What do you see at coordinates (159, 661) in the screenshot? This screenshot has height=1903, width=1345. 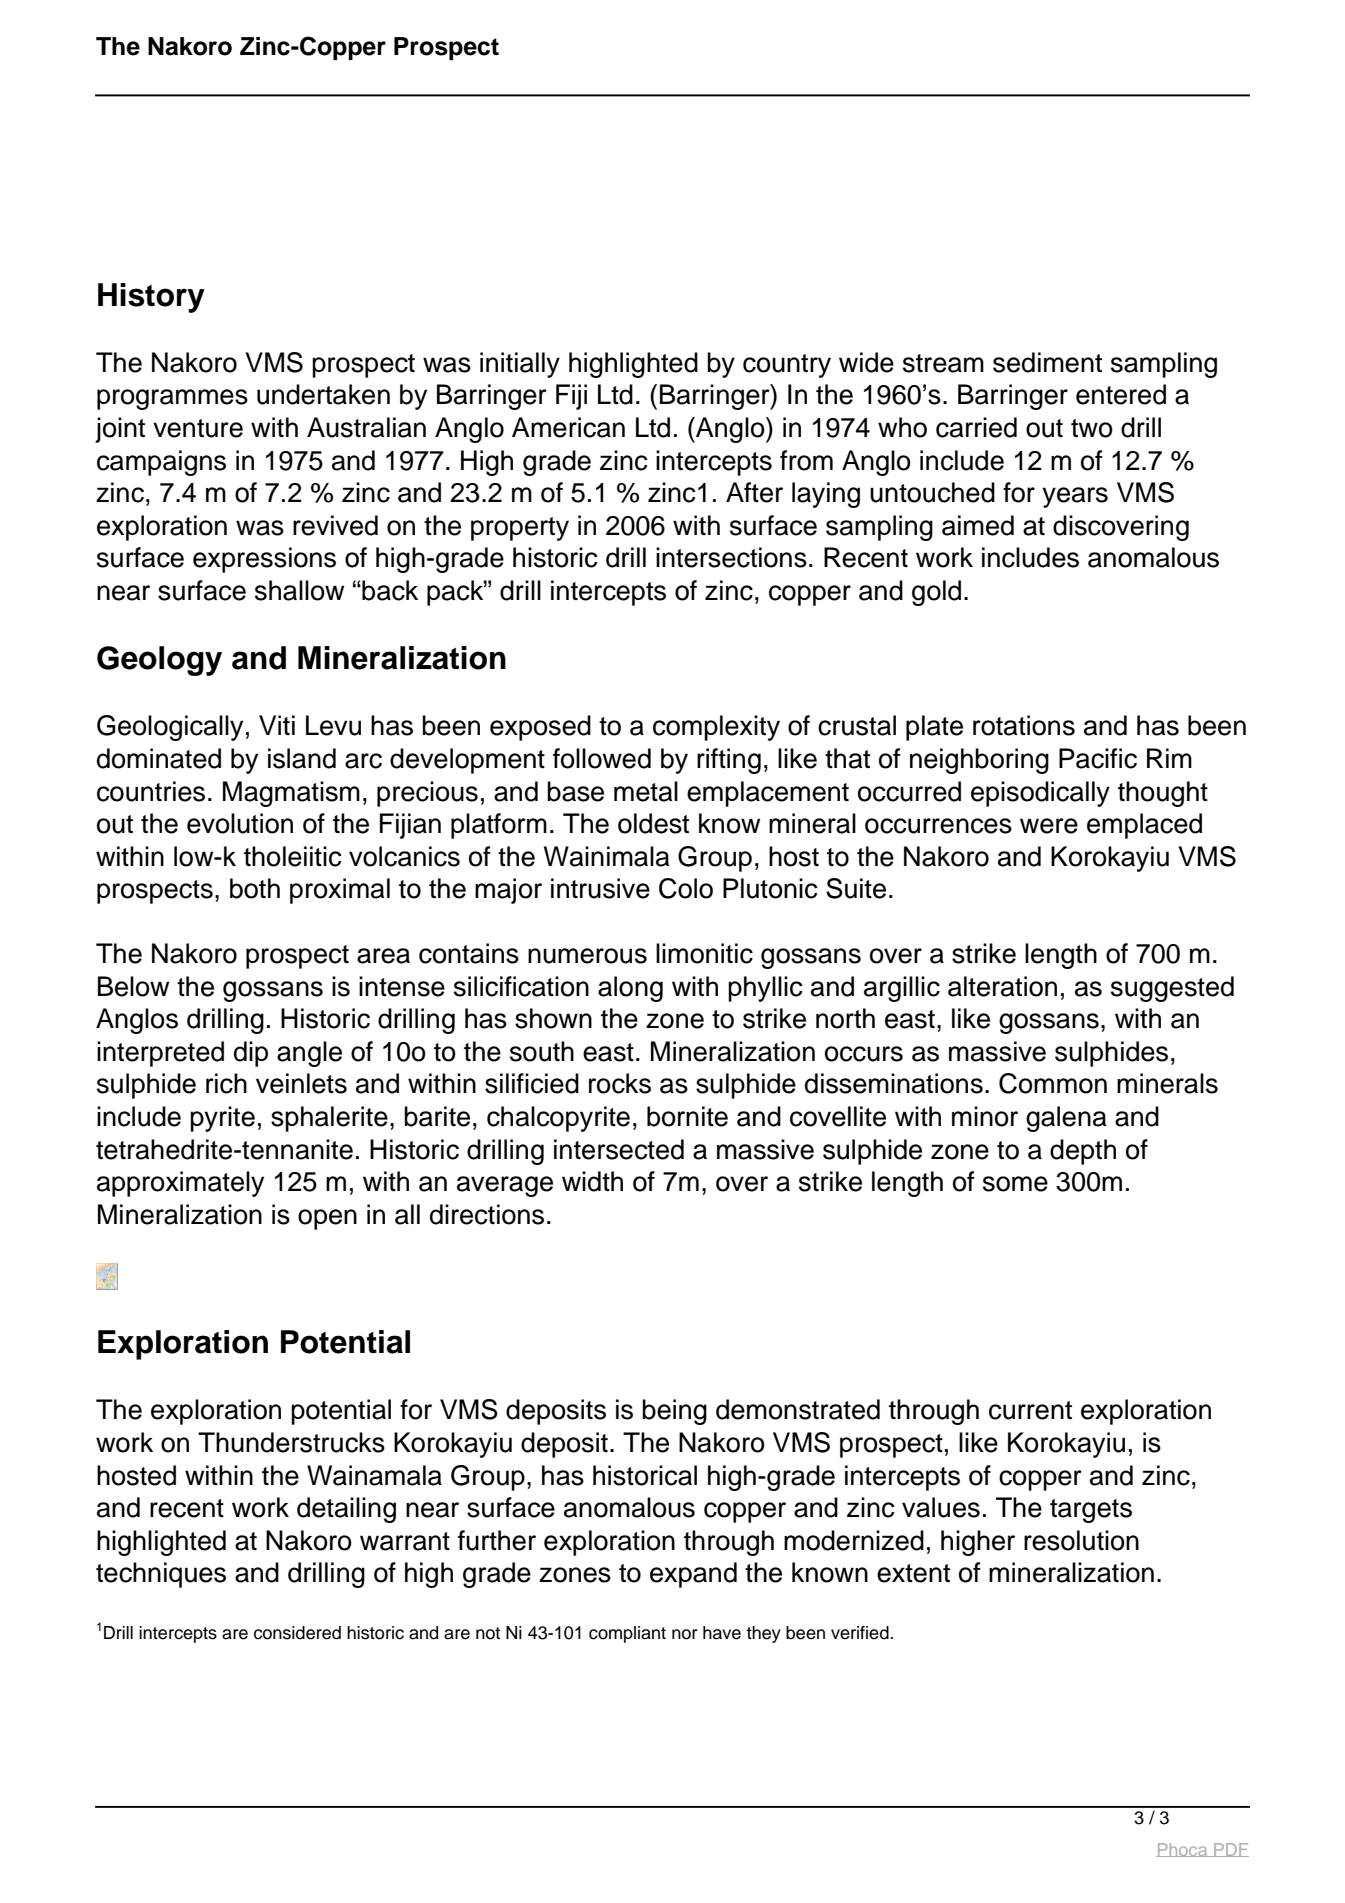 I see `Geology` at bounding box center [159, 661].
